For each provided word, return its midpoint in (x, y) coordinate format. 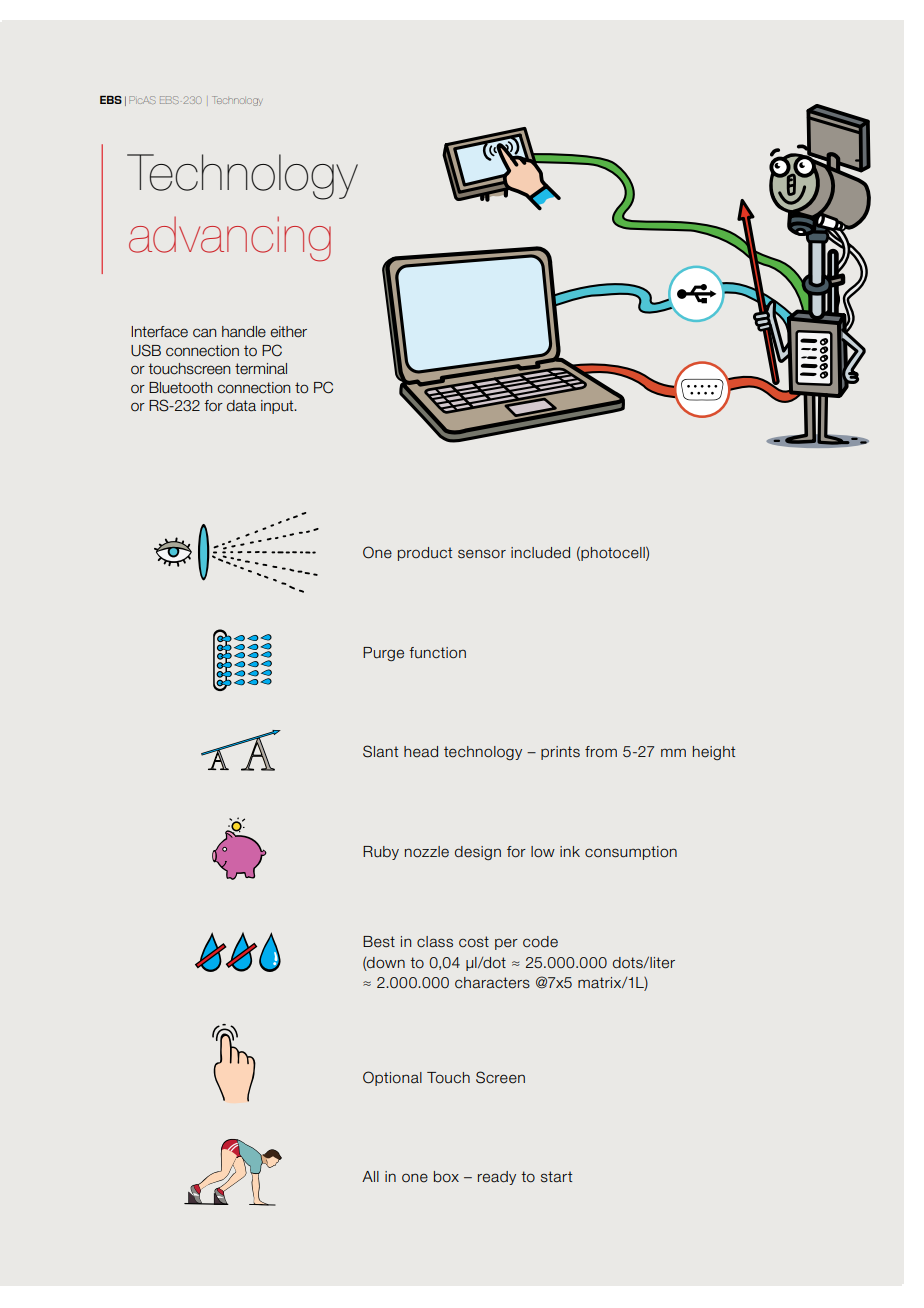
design (478, 853)
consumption (631, 853)
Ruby (381, 853)
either (288, 332)
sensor (482, 554)
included (540, 553)
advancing (230, 239)
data (241, 406)
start (556, 1177)
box (446, 1177)
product (425, 554)
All (370, 1176)
